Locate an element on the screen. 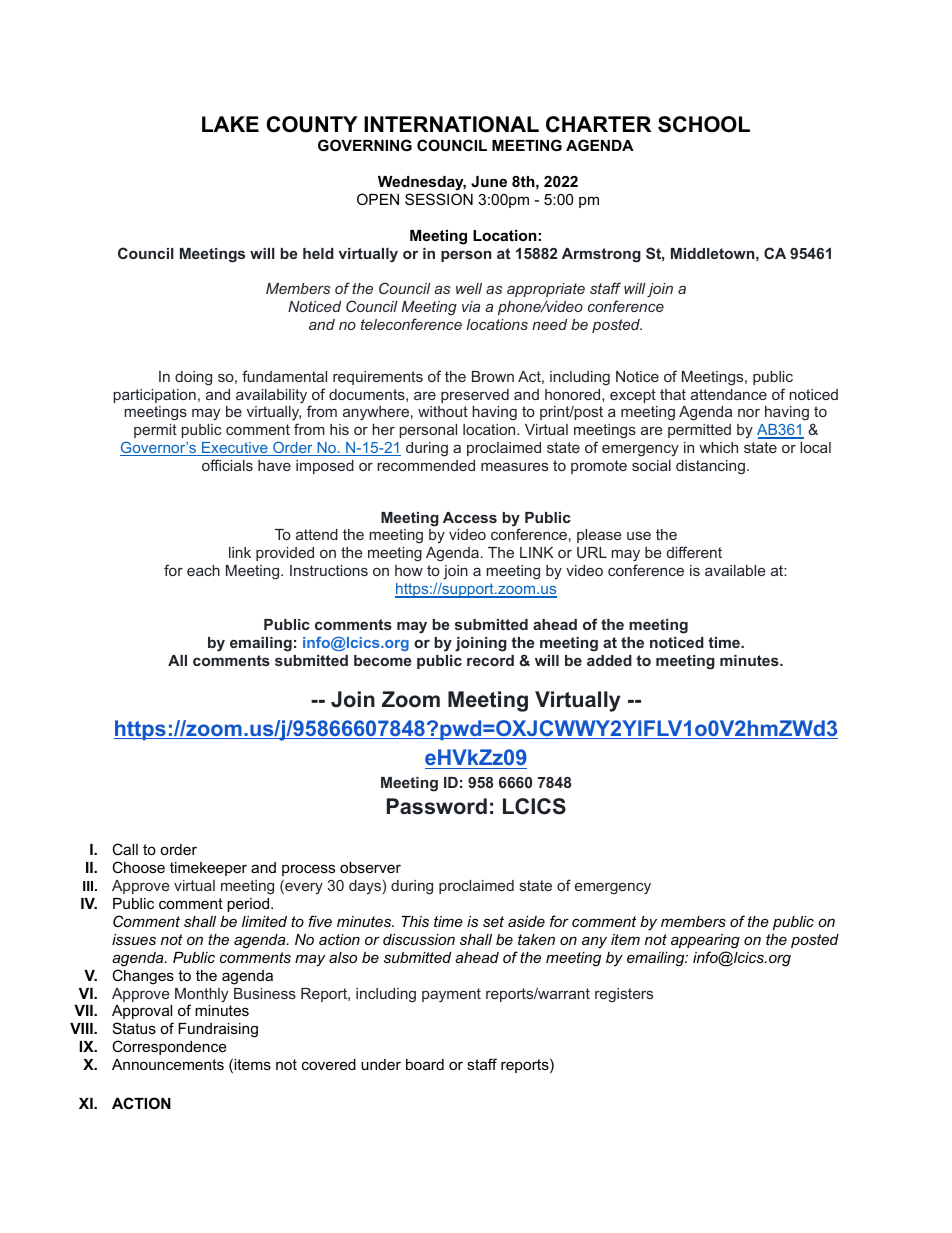  available is located at coordinates (735, 570).
